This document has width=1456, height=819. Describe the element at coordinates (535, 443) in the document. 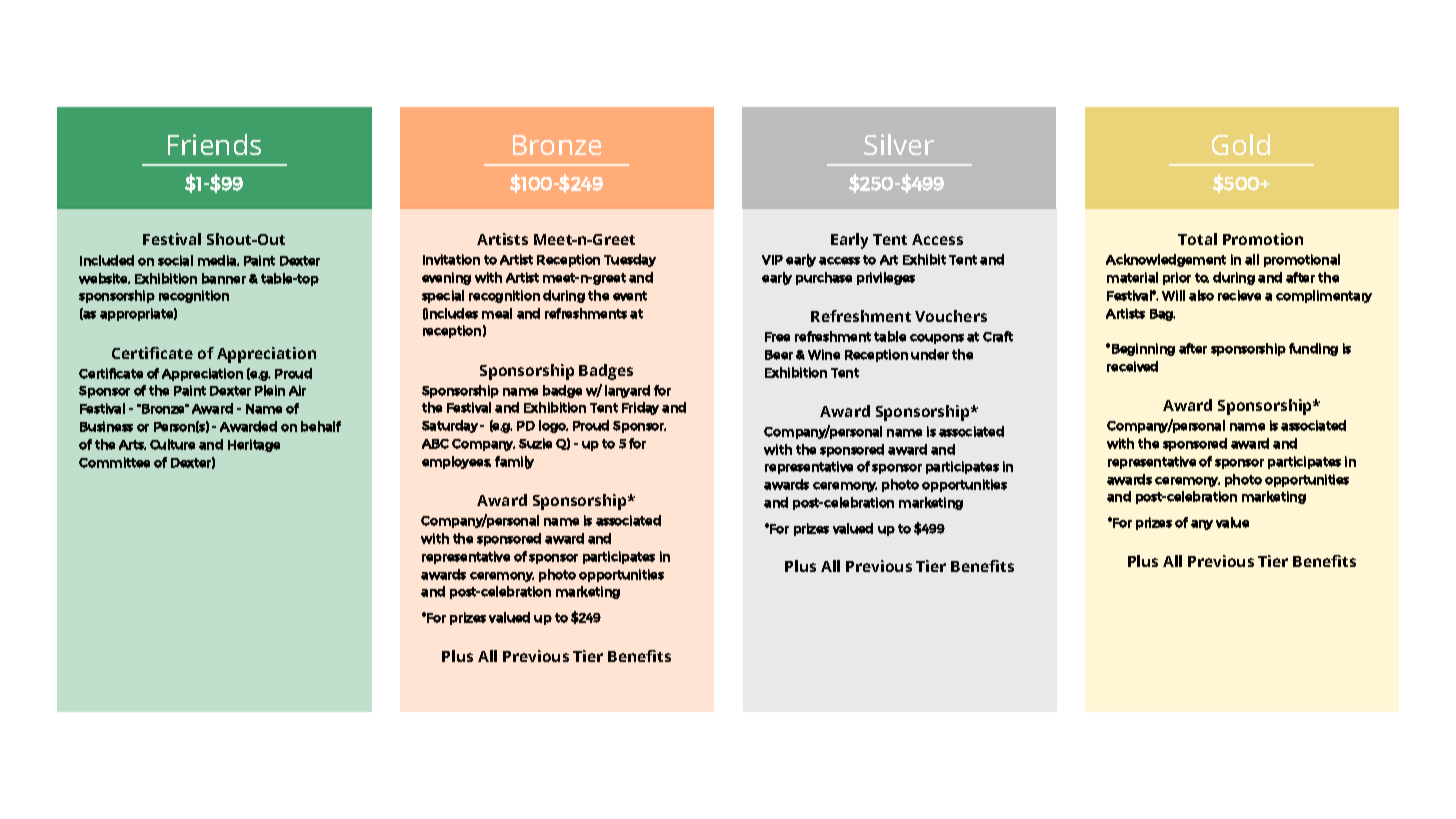

I see `Suzie` at that location.
